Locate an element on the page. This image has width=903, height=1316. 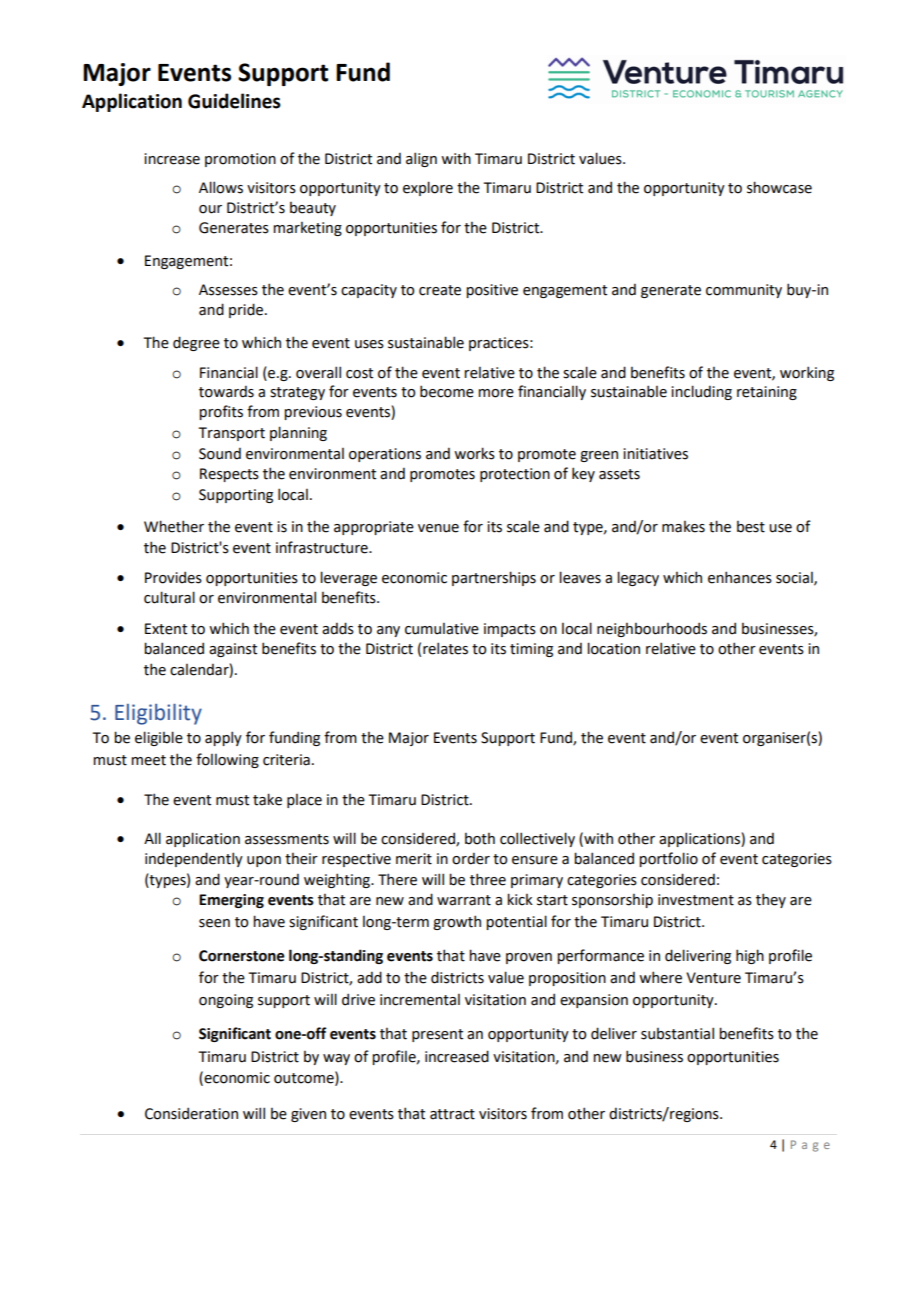
initiatives is located at coordinates (655, 454).
